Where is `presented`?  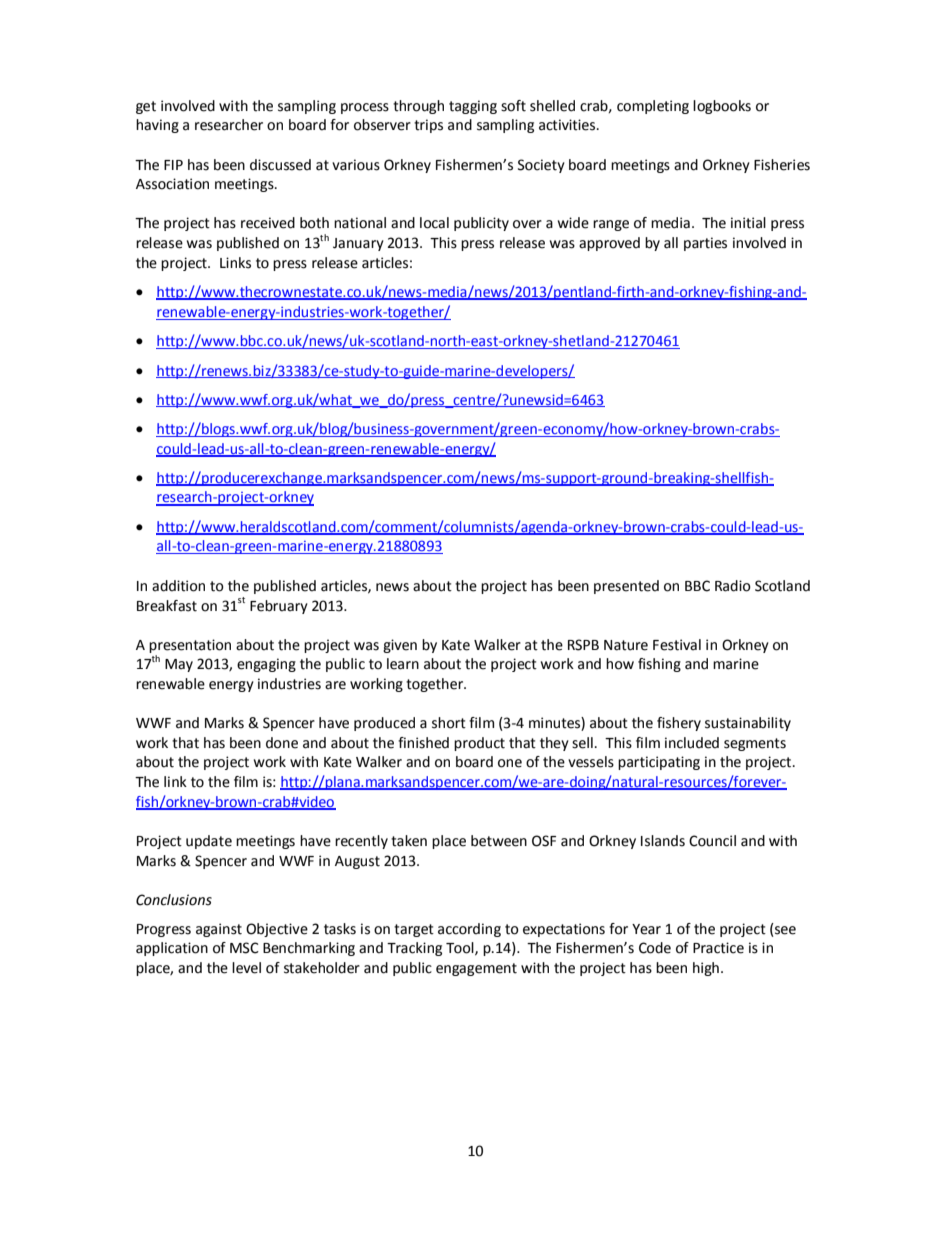 presented is located at coordinates (626, 587).
